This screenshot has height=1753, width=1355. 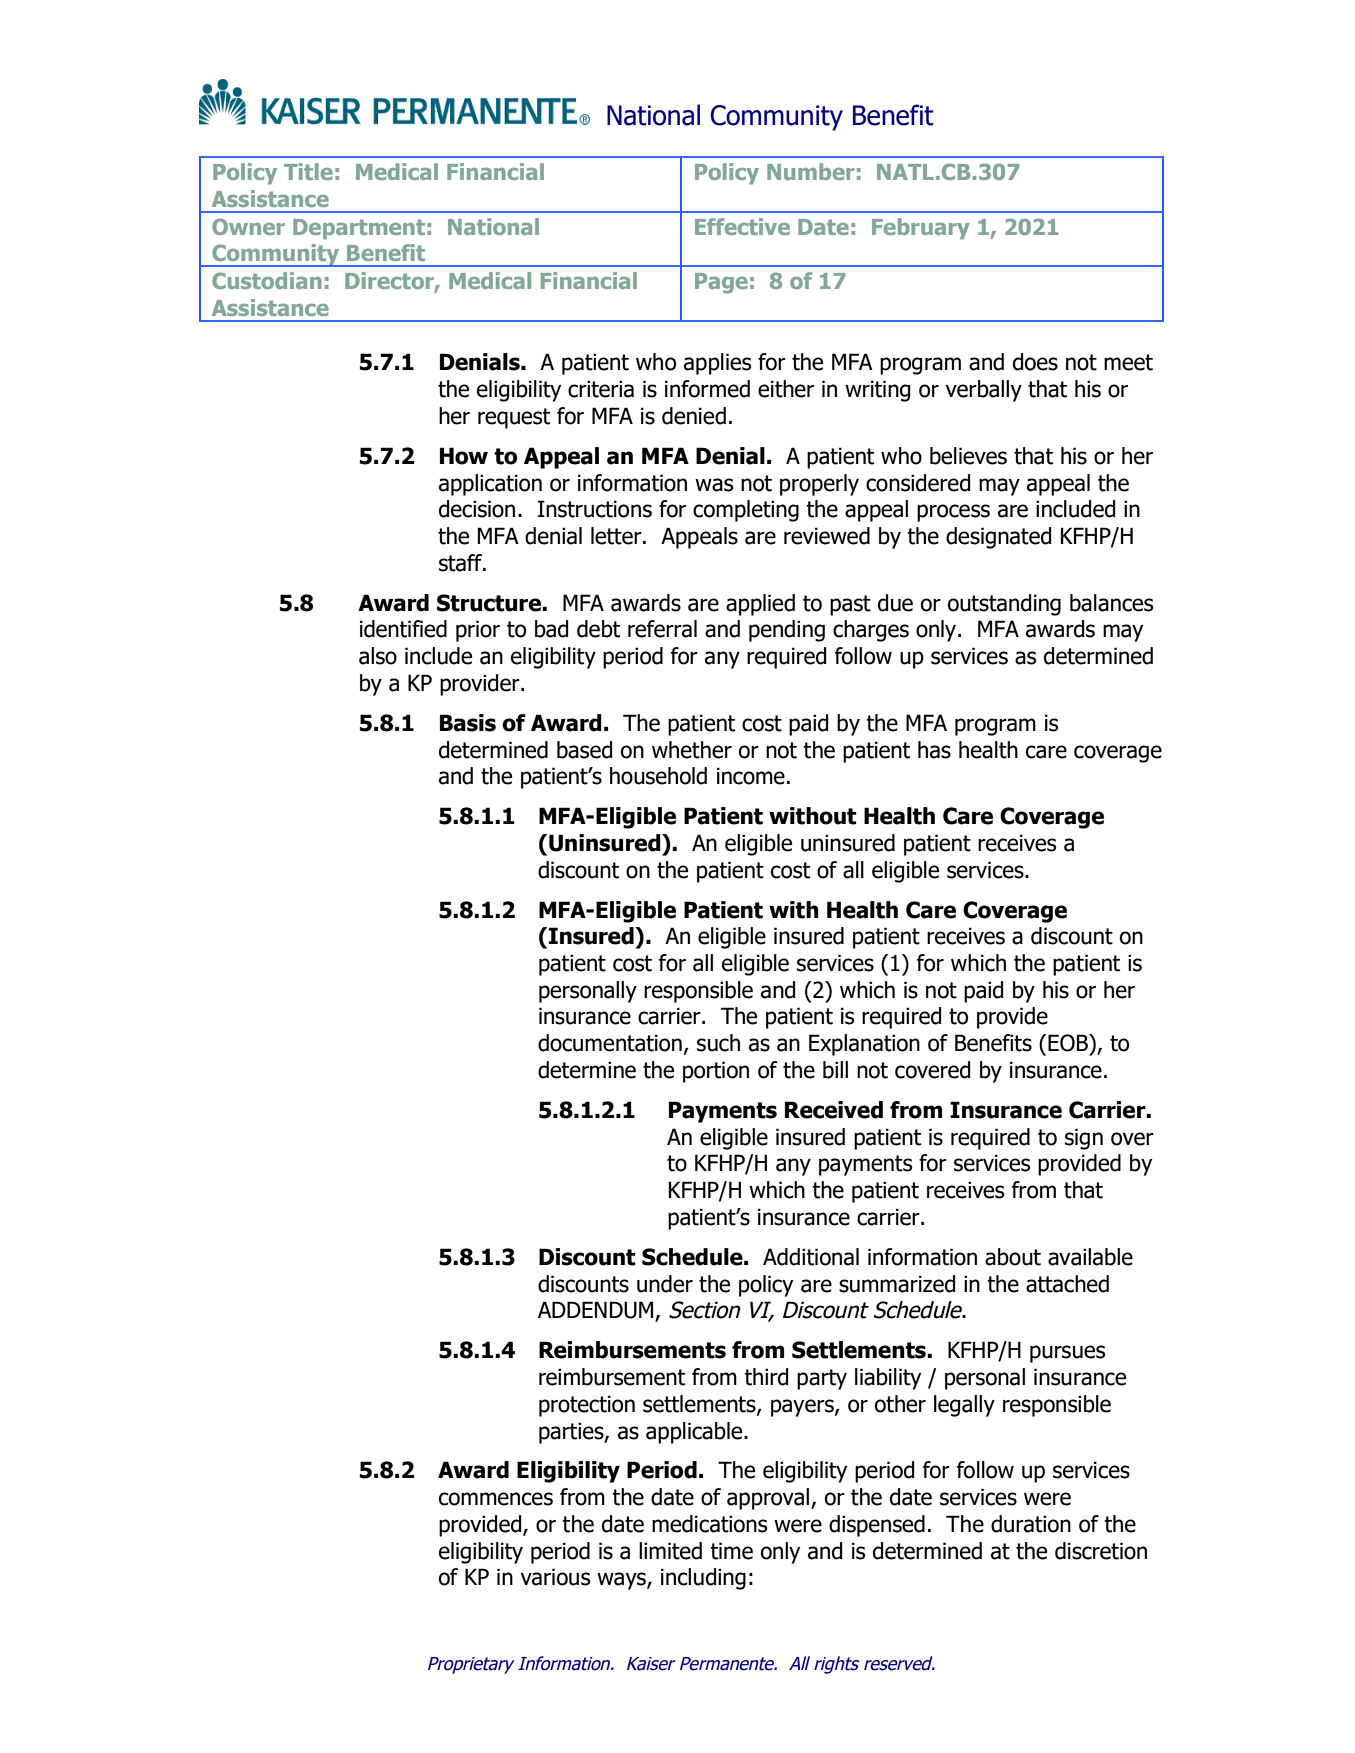 What do you see at coordinates (742, 226) in the screenshot?
I see `Effective` at bounding box center [742, 226].
